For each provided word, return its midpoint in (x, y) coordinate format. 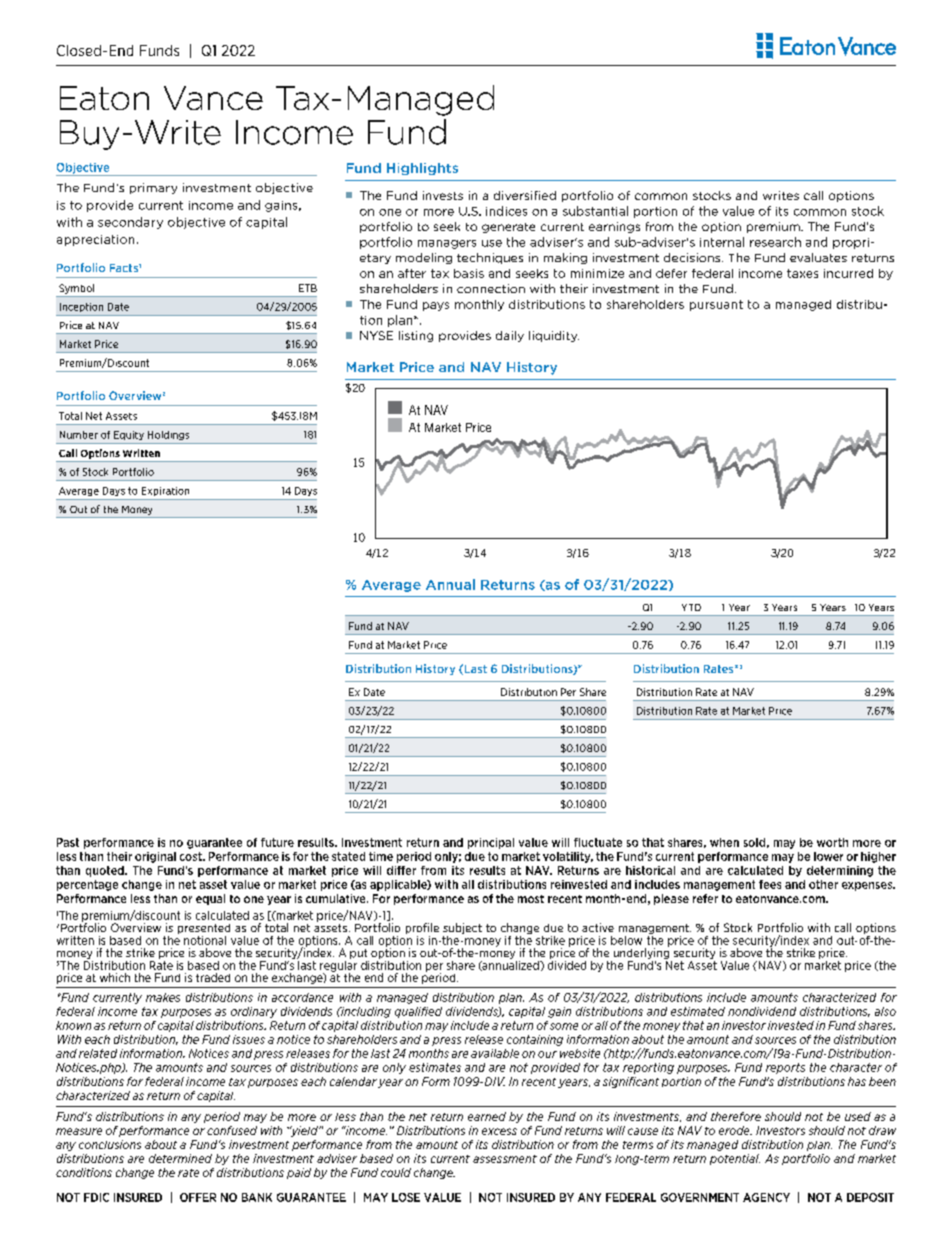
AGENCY (766, 1197)
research (775, 242)
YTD (691, 607)
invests (443, 195)
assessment (505, 1159)
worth (832, 842)
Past (68, 842)
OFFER (198, 1197)
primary (153, 188)
